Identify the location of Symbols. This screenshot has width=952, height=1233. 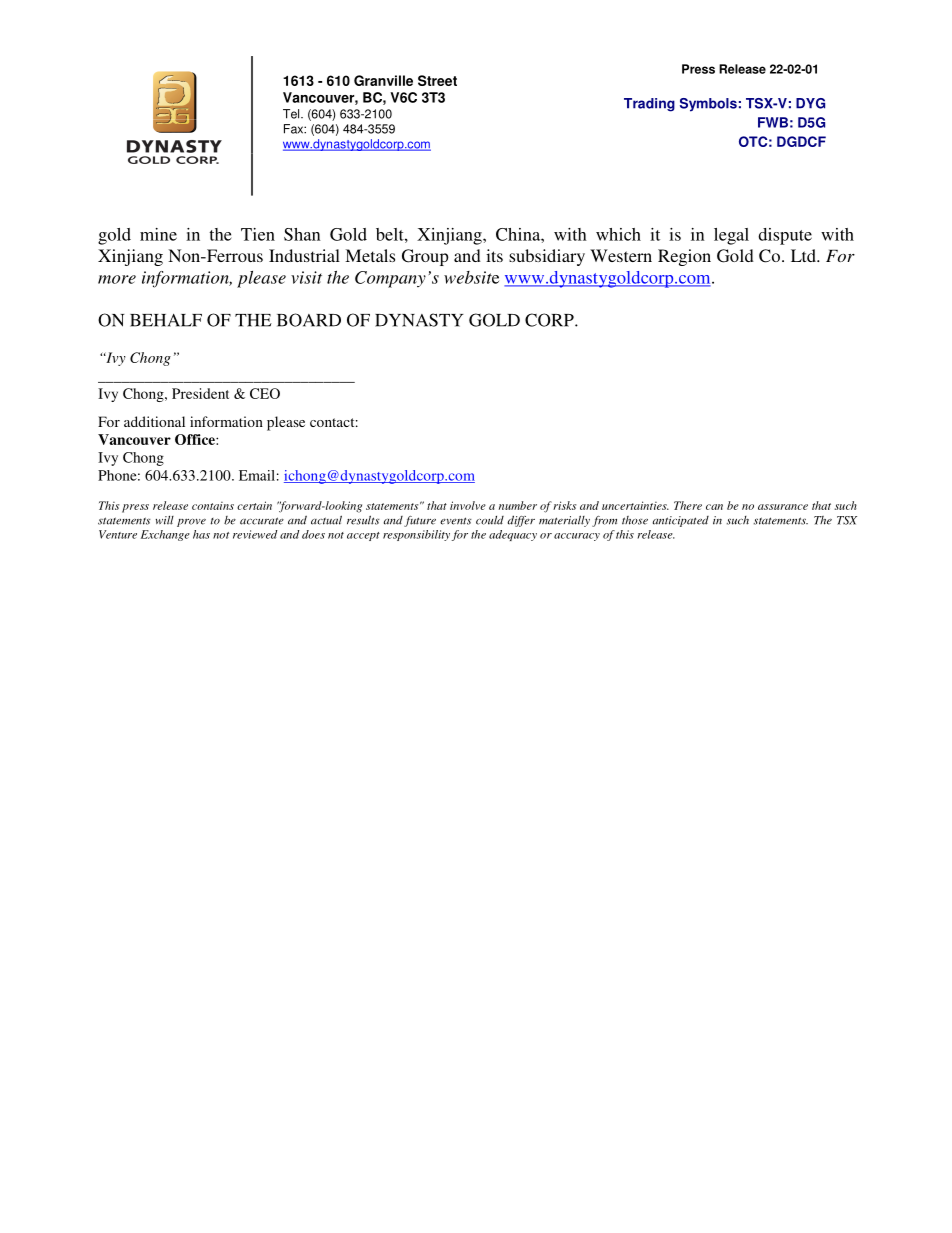
(708, 105).
